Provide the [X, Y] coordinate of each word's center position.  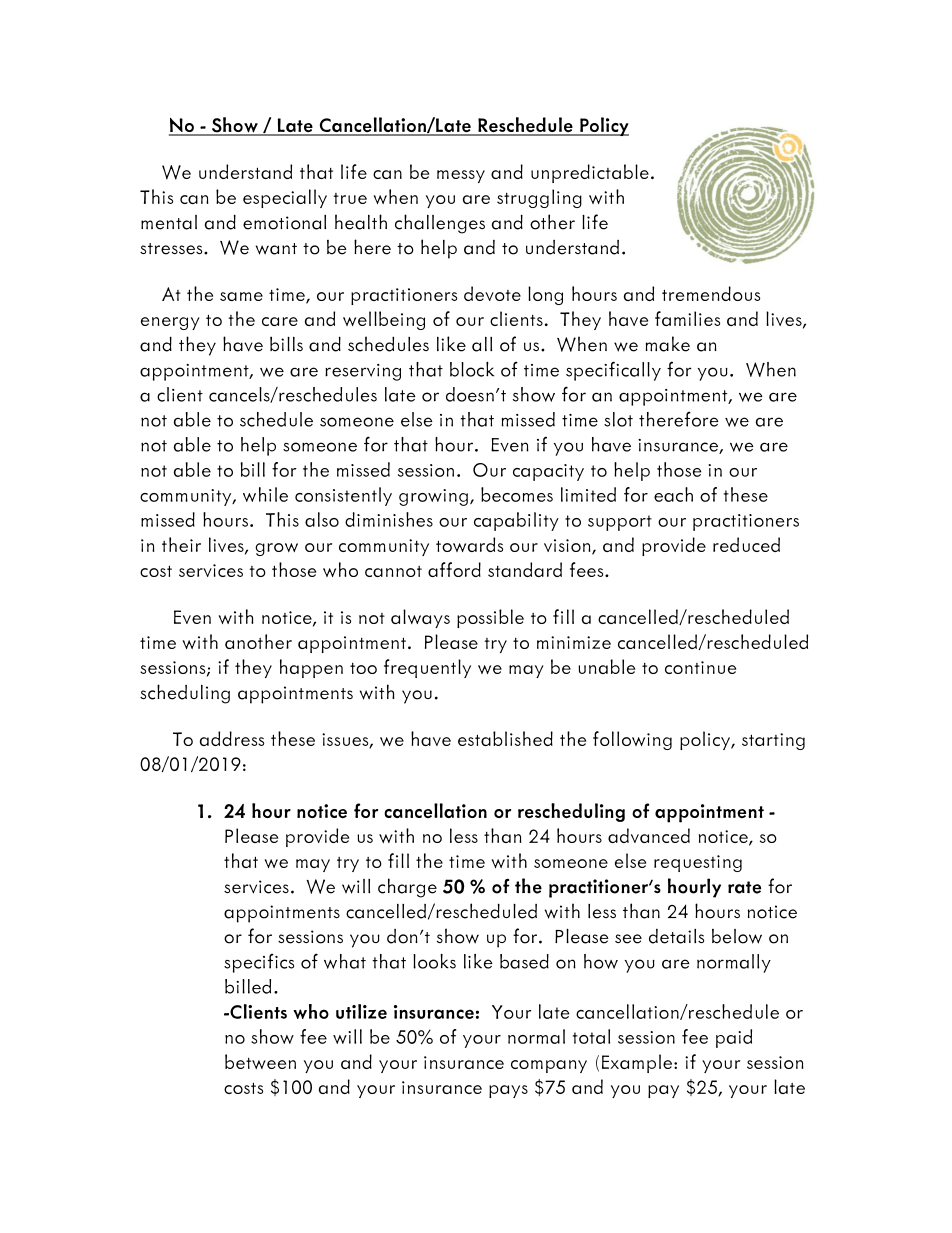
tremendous [711, 293]
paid [734, 1038]
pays [508, 1091]
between [260, 1061]
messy [461, 176]
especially [285, 198]
